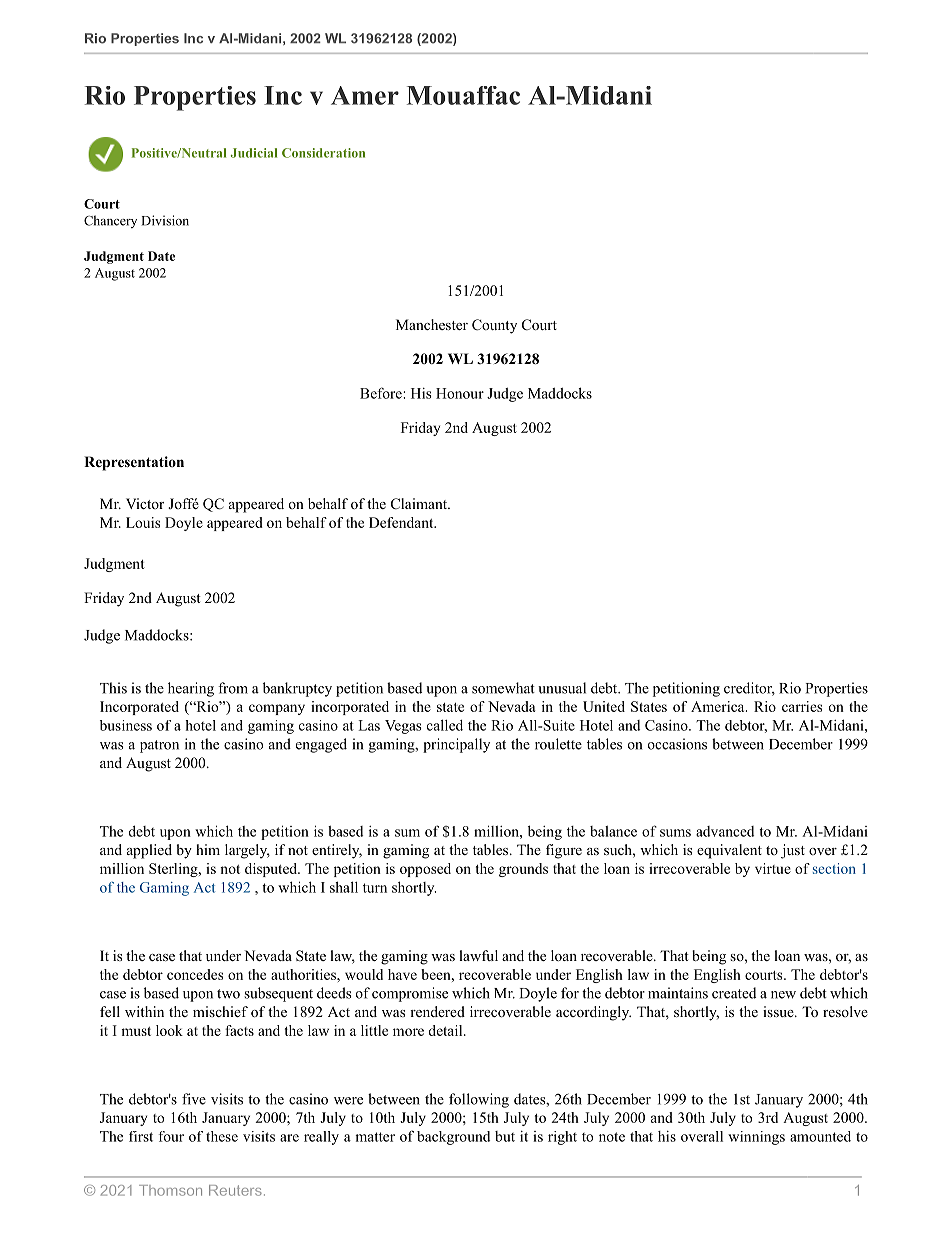  I want to click on County, so click(494, 326).
